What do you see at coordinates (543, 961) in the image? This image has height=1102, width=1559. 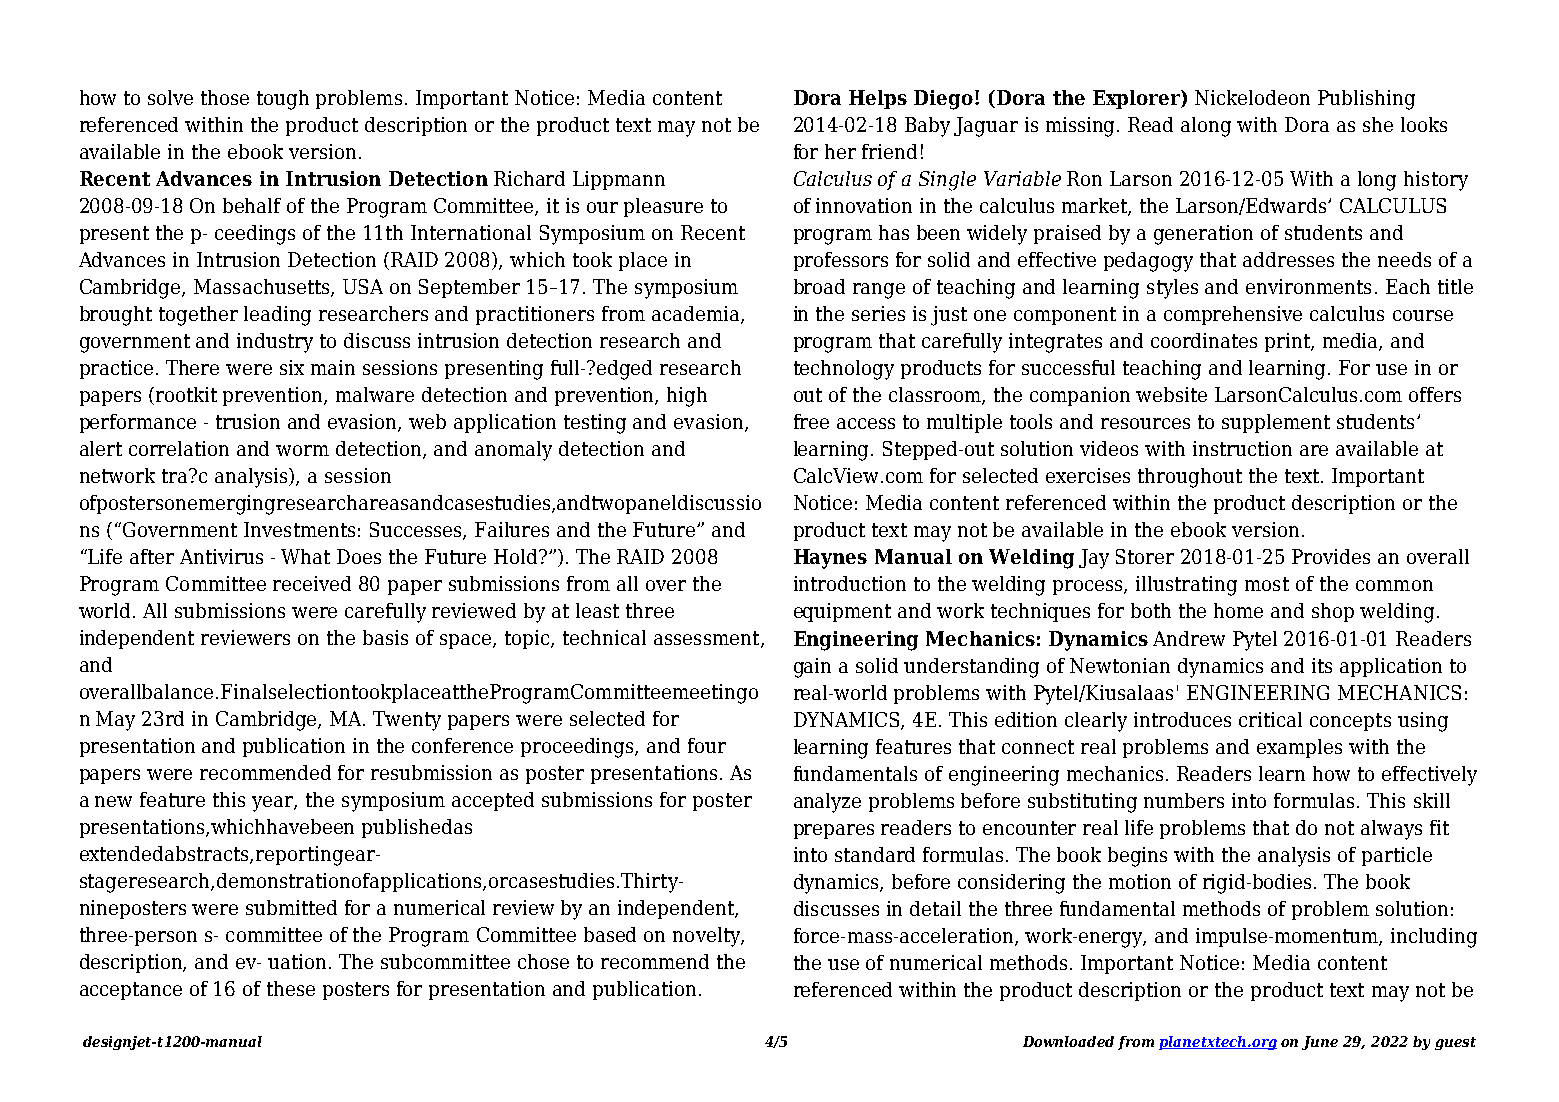 I see `chose` at bounding box center [543, 961].
